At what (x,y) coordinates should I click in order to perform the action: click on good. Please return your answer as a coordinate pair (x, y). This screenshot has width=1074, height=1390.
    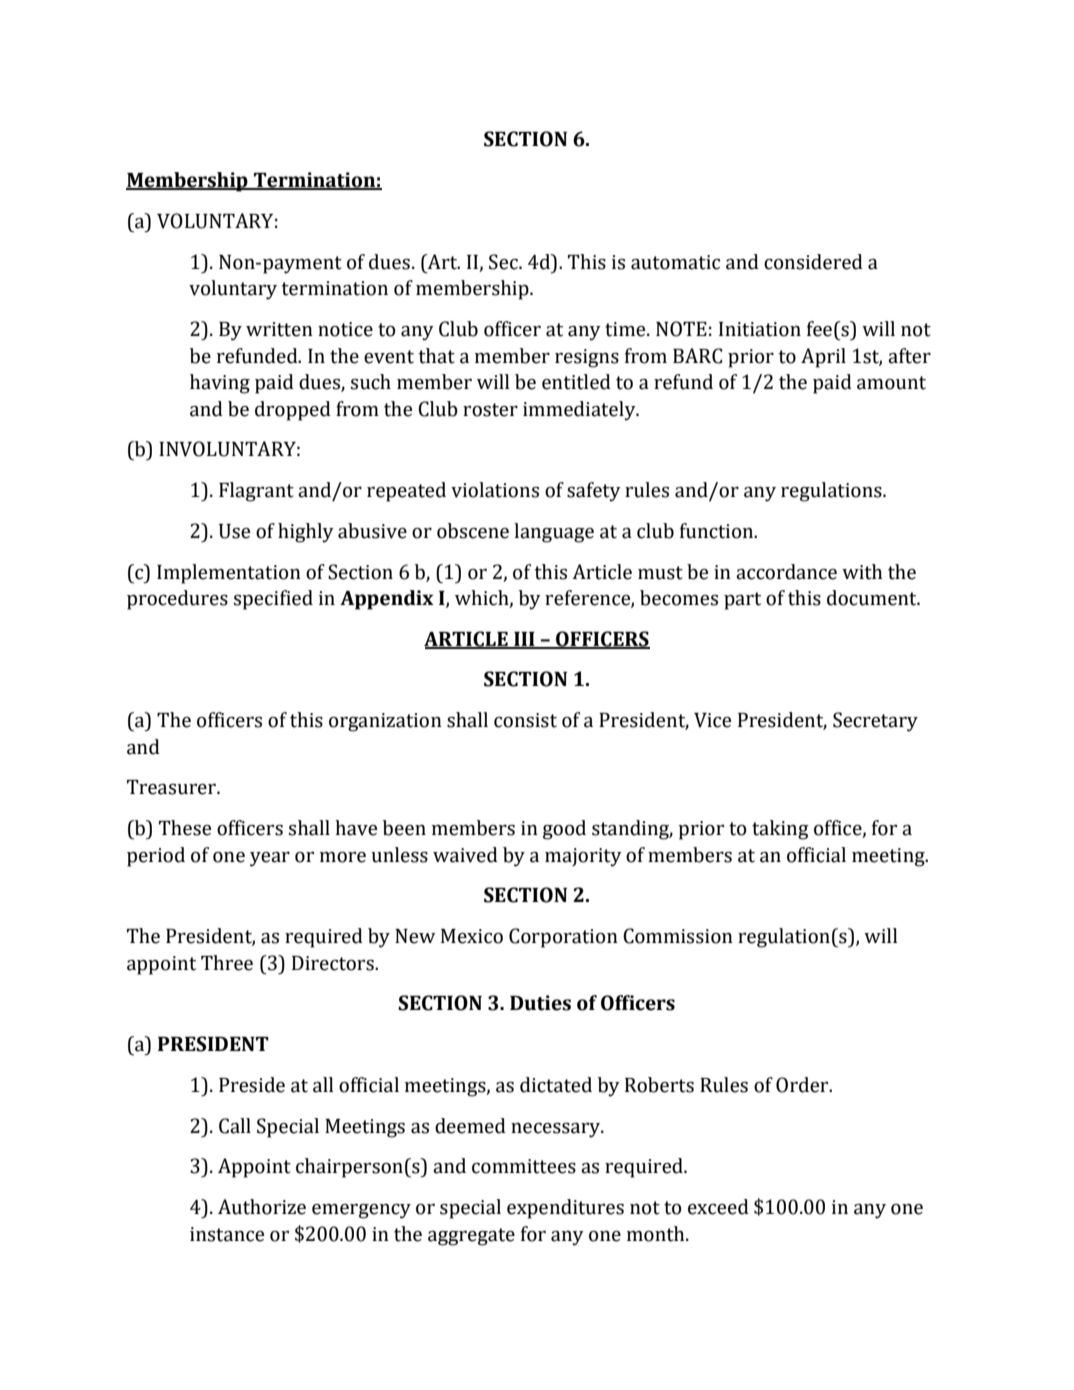
    Looking at the image, I should click on (564, 830).
